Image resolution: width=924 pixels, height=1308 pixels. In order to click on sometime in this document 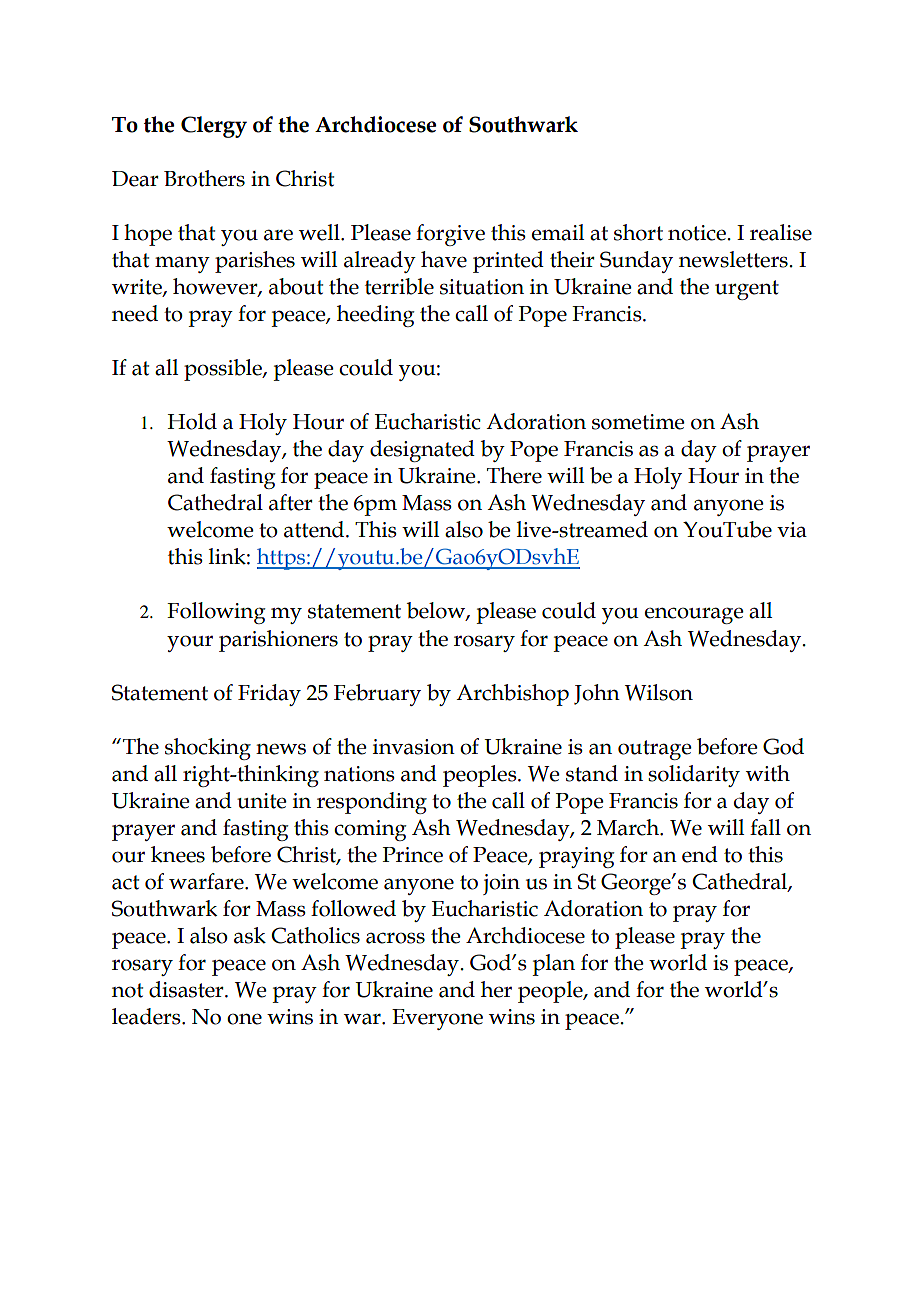, I will do `click(638, 422)`.
